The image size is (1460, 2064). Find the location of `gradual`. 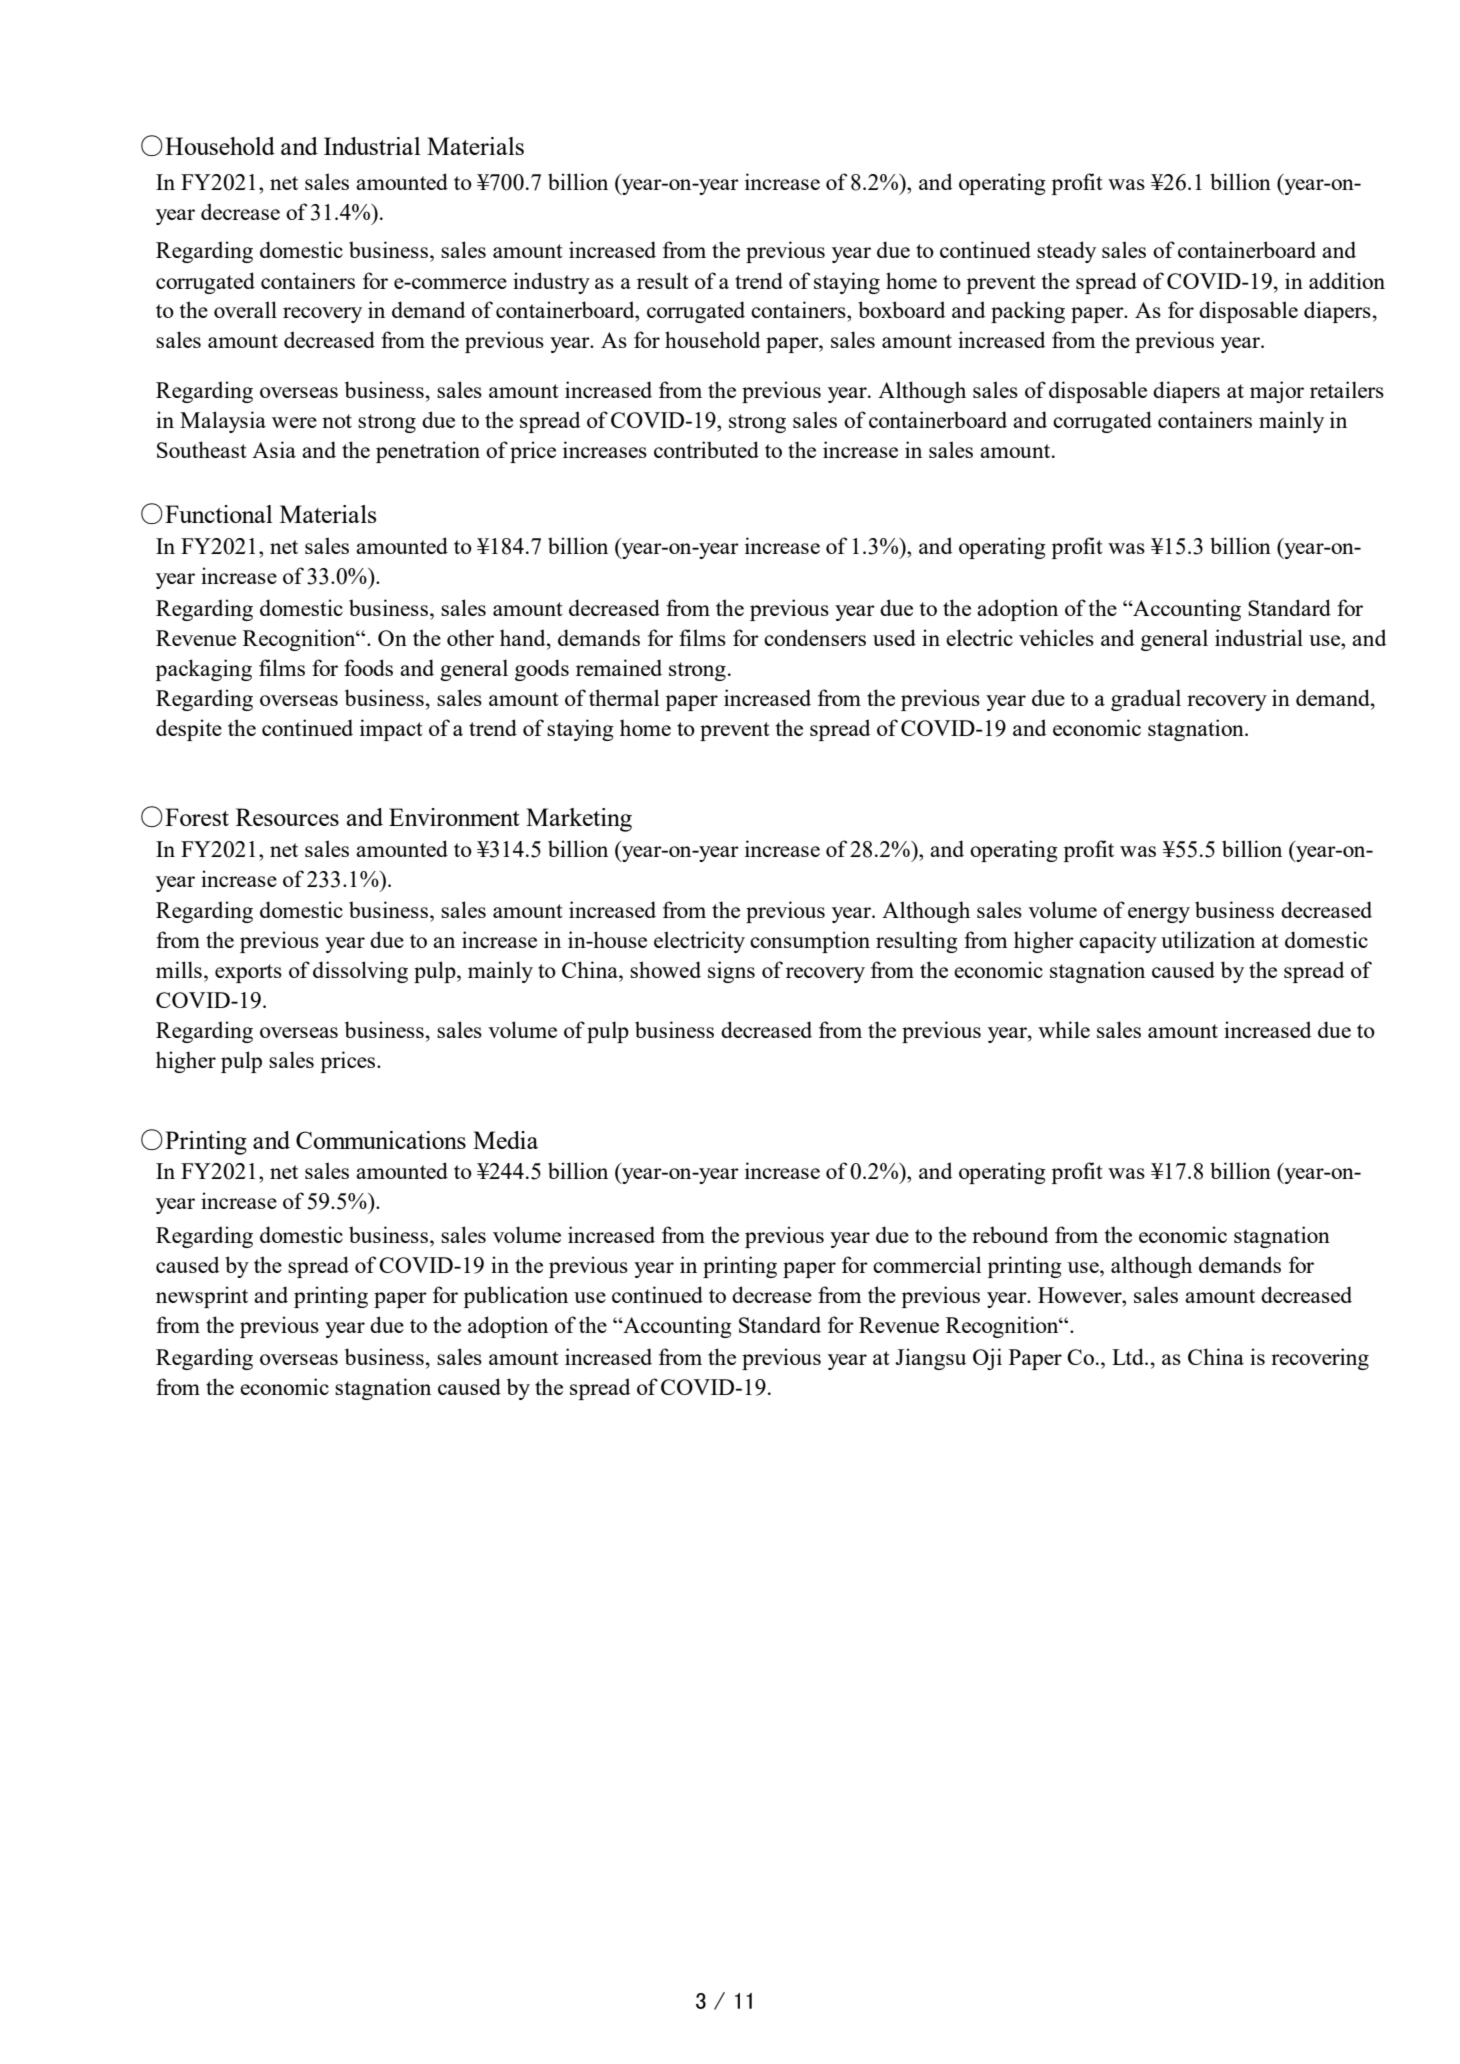

gradual is located at coordinates (1146, 700).
